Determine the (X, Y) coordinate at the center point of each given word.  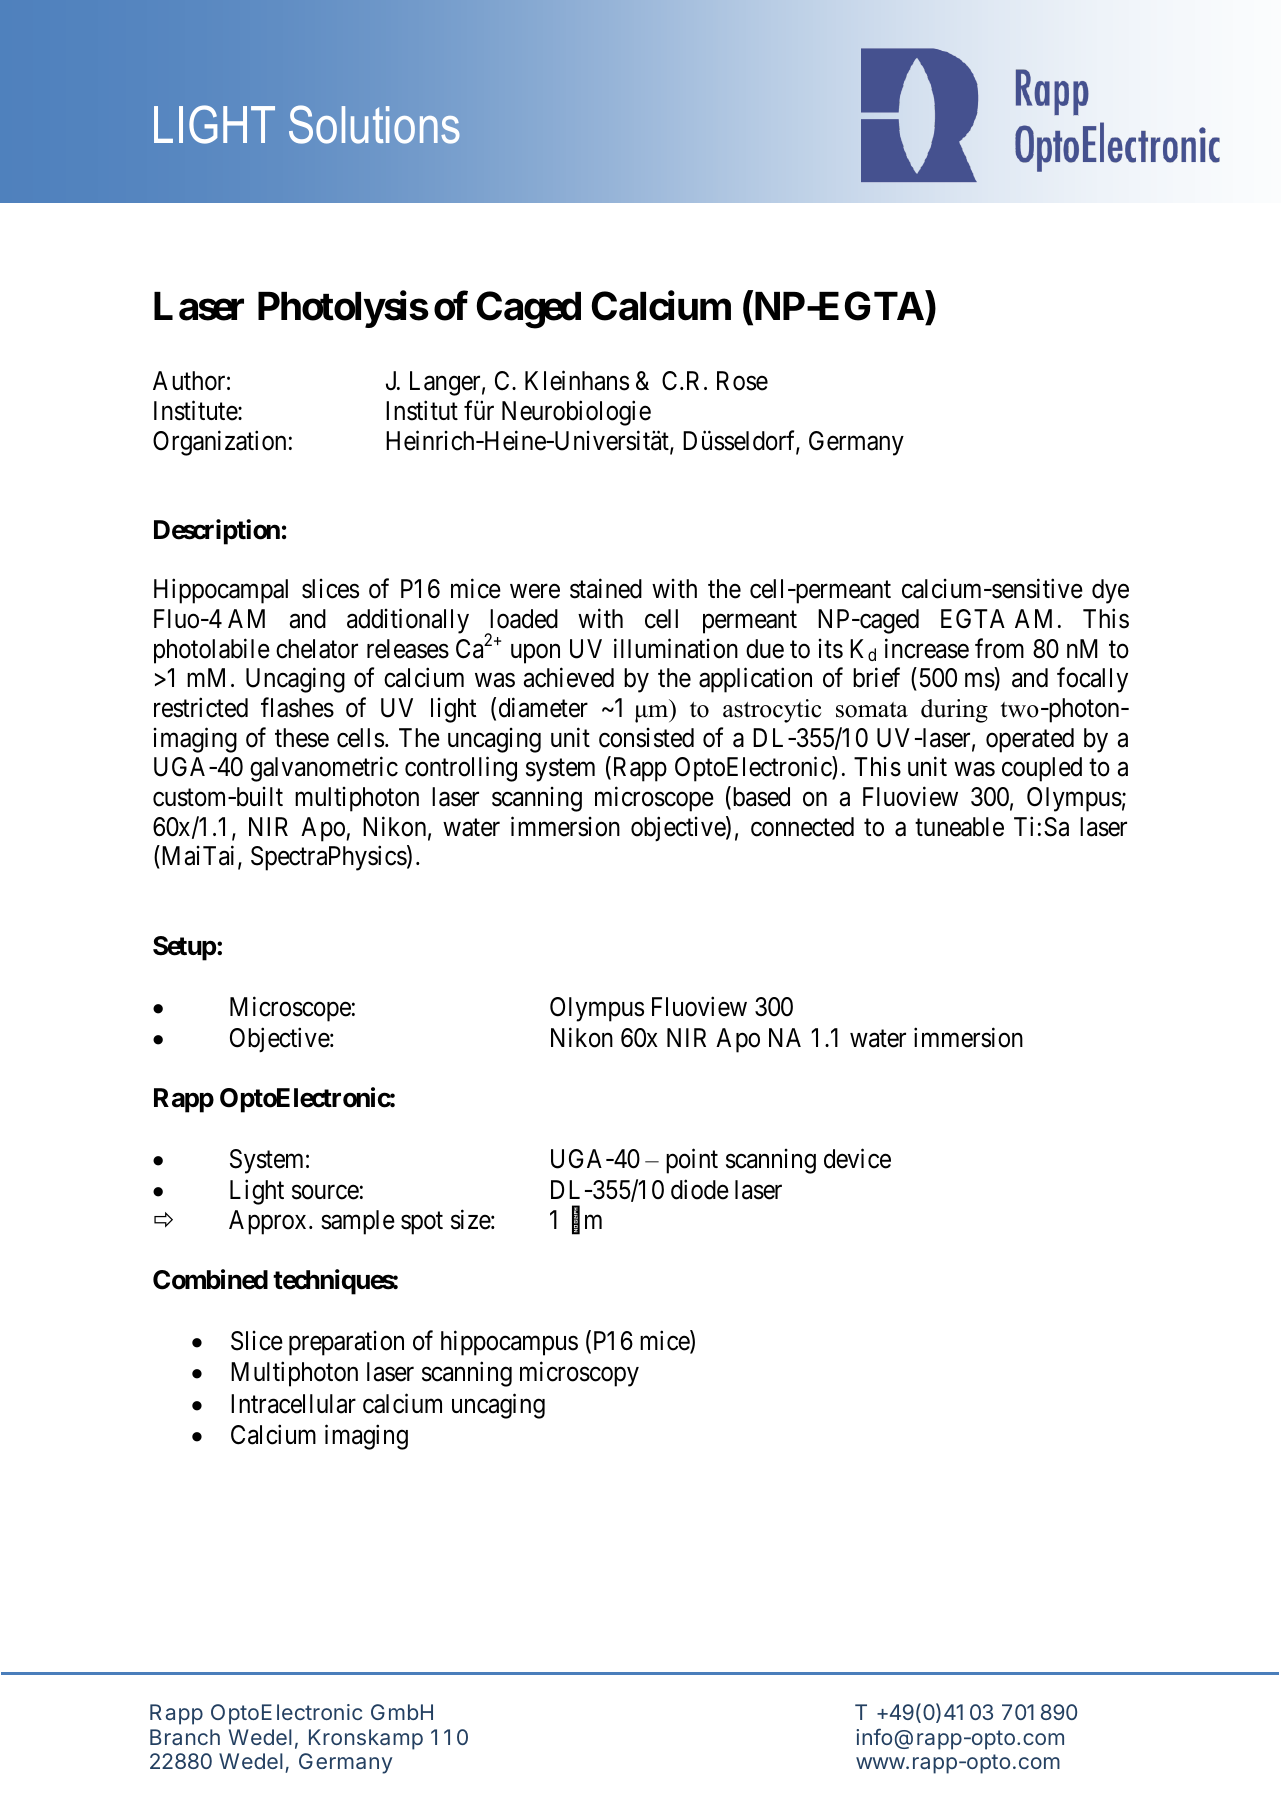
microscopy (579, 1374)
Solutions (374, 124)
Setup (184, 948)
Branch (185, 1737)
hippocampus (509, 1343)
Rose (742, 381)
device (857, 1158)
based (760, 797)
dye (1110, 591)
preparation (346, 1343)
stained (606, 589)
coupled (1042, 769)
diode (700, 1190)
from (999, 648)
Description (217, 532)
